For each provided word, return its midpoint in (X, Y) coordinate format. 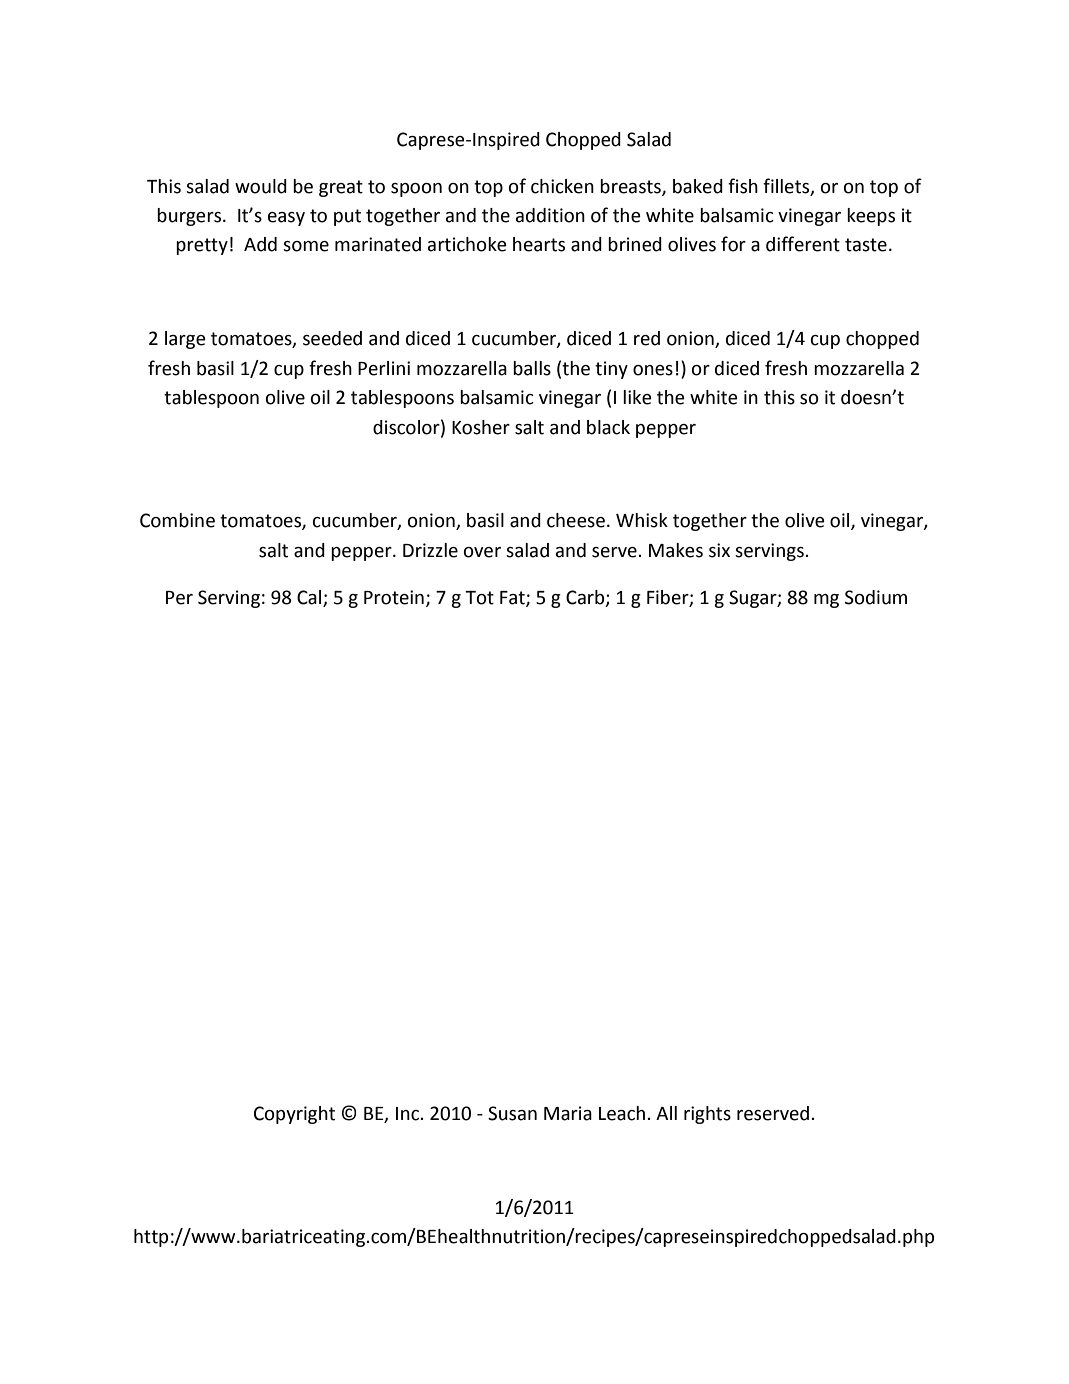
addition (550, 215)
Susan (512, 1113)
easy (286, 219)
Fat (513, 599)
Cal (310, 598)
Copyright (294, 1115)
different (803, 244)
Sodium (876, 597)
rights (707, 1115)
